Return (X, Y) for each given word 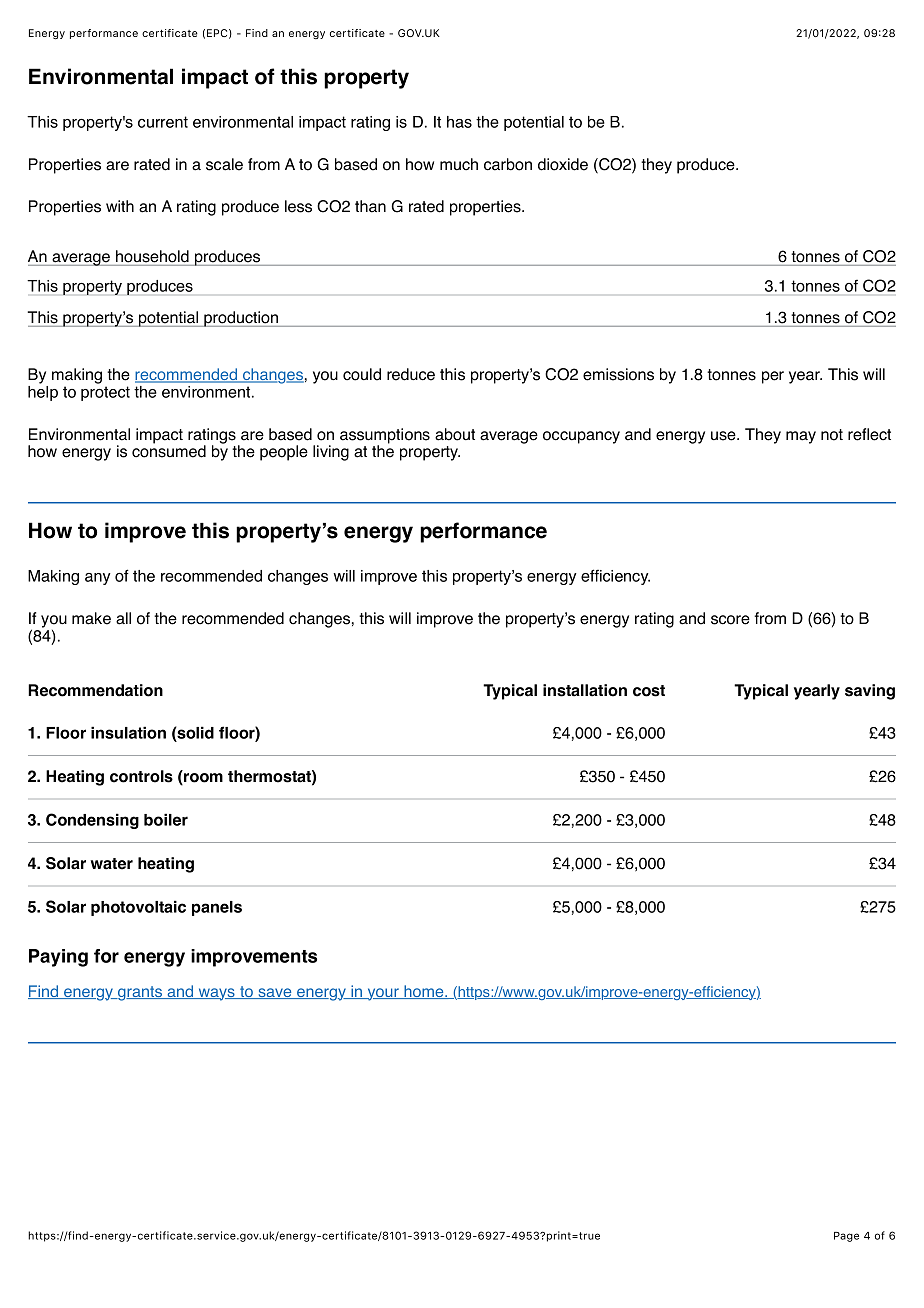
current (163, 122)
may (801, 437)
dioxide (563, 164)
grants (140, 993)
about (455, 434)
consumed (169, 450)
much (459, 164)
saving (870, 692)
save (275, 993)
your (383, 994)
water (112, 864)
